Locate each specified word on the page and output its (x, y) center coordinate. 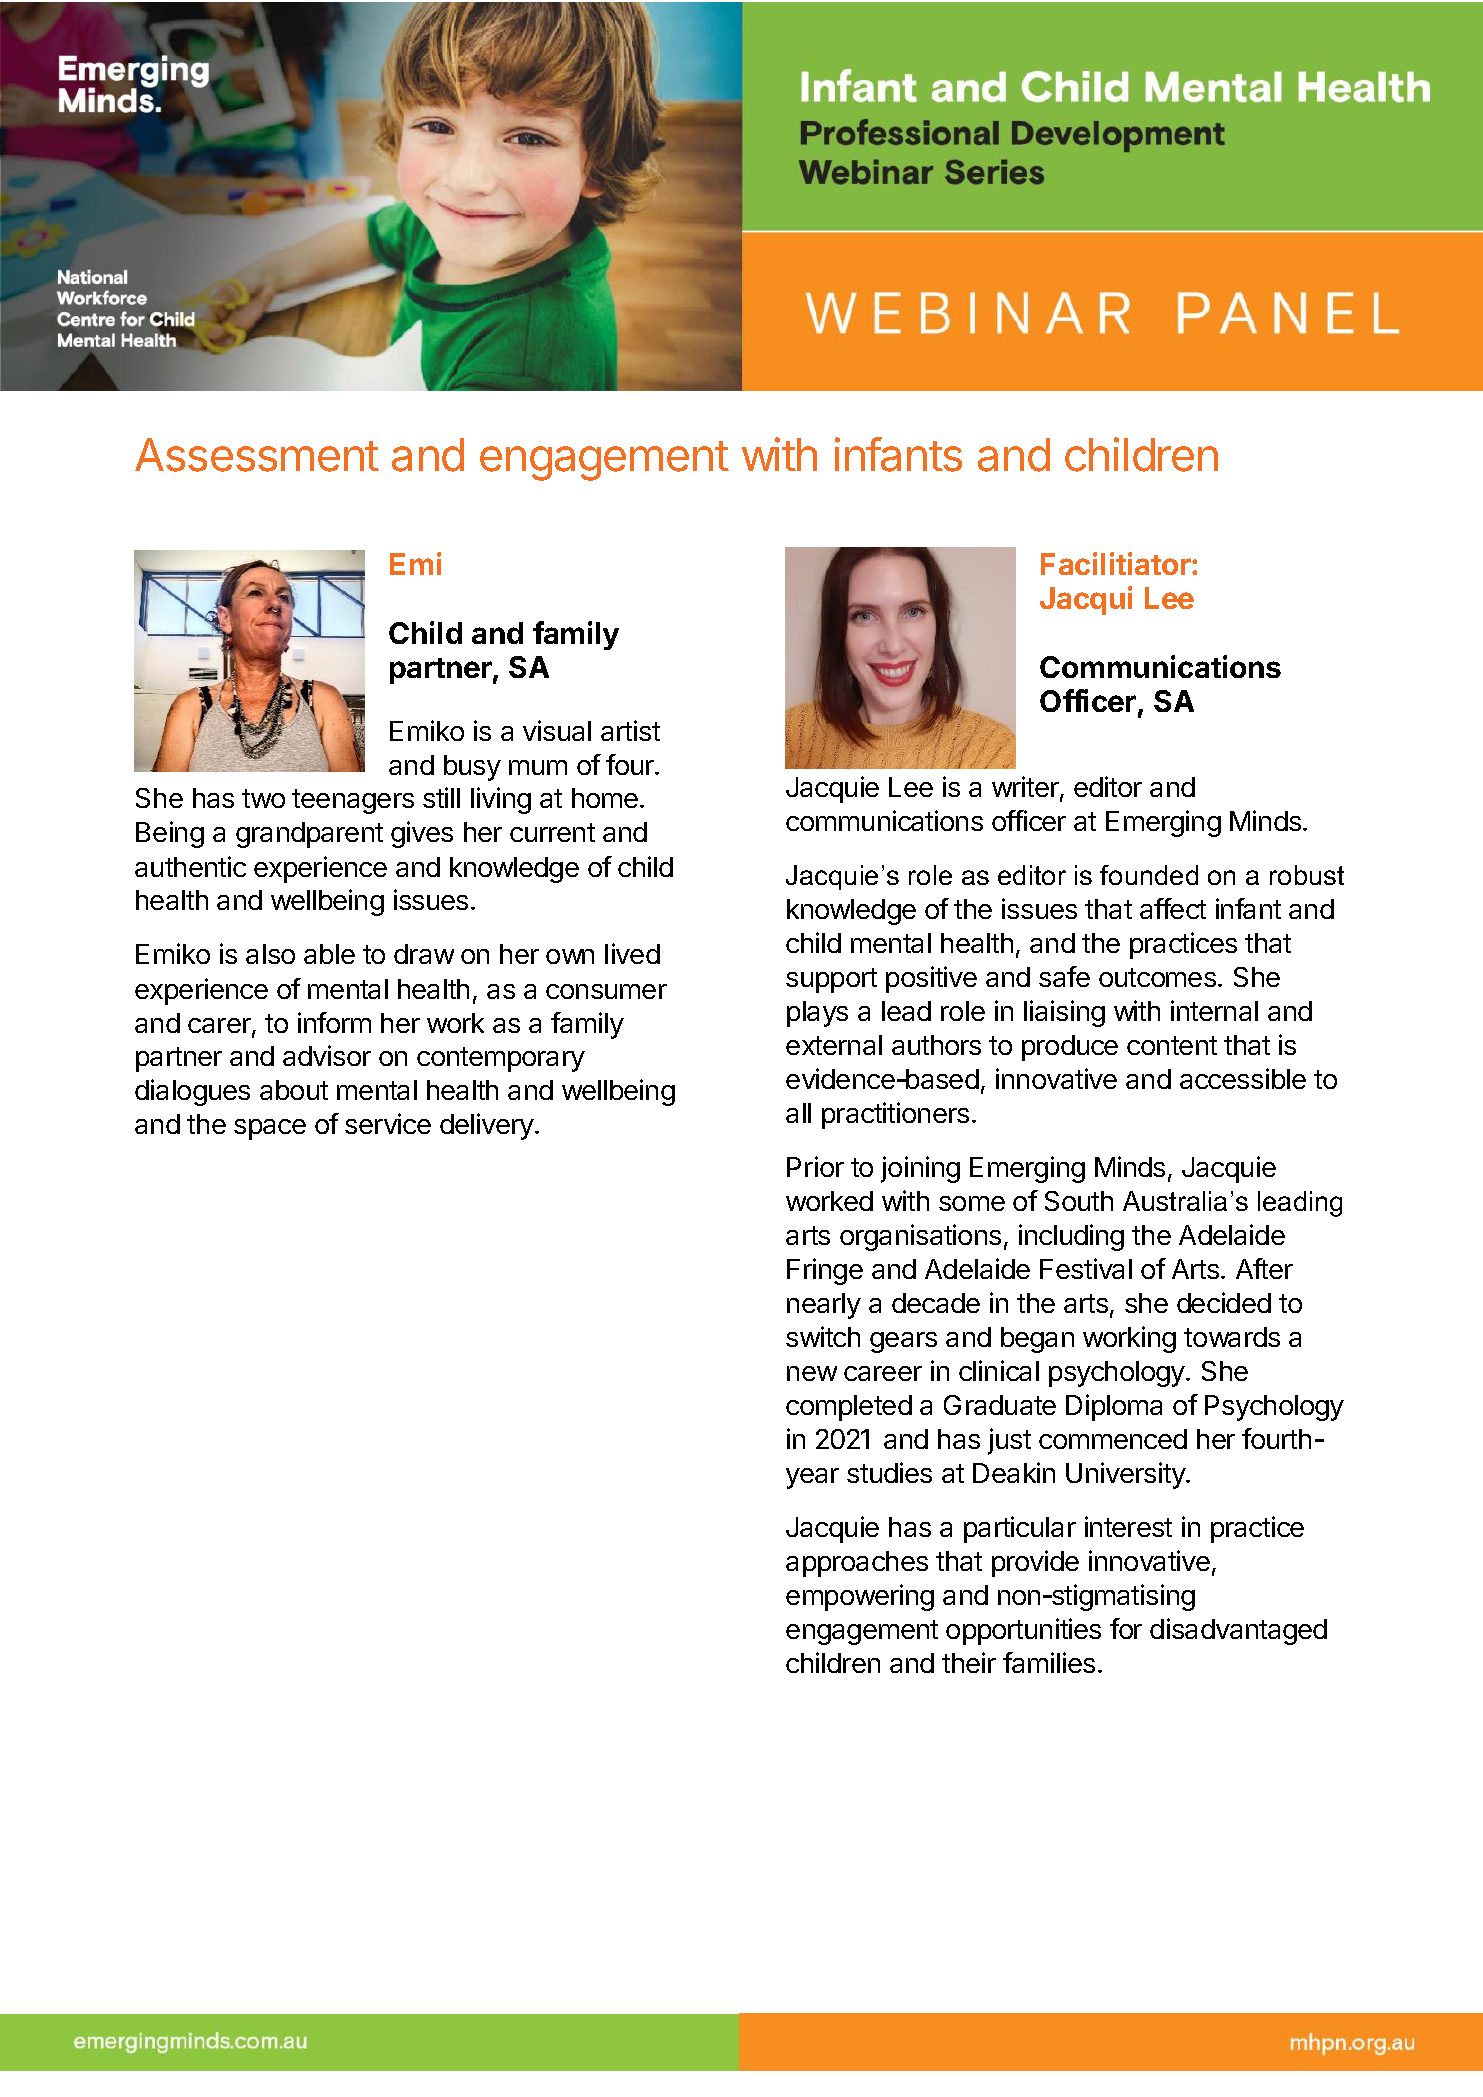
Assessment (257, 455)
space (270, 1129)
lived (632, 953)
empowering (860, 1597)
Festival (1086, 1268)
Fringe (825, 1271)
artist (630, 730)
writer (1026, 788)
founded (1149, 875)
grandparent (309, 835)
